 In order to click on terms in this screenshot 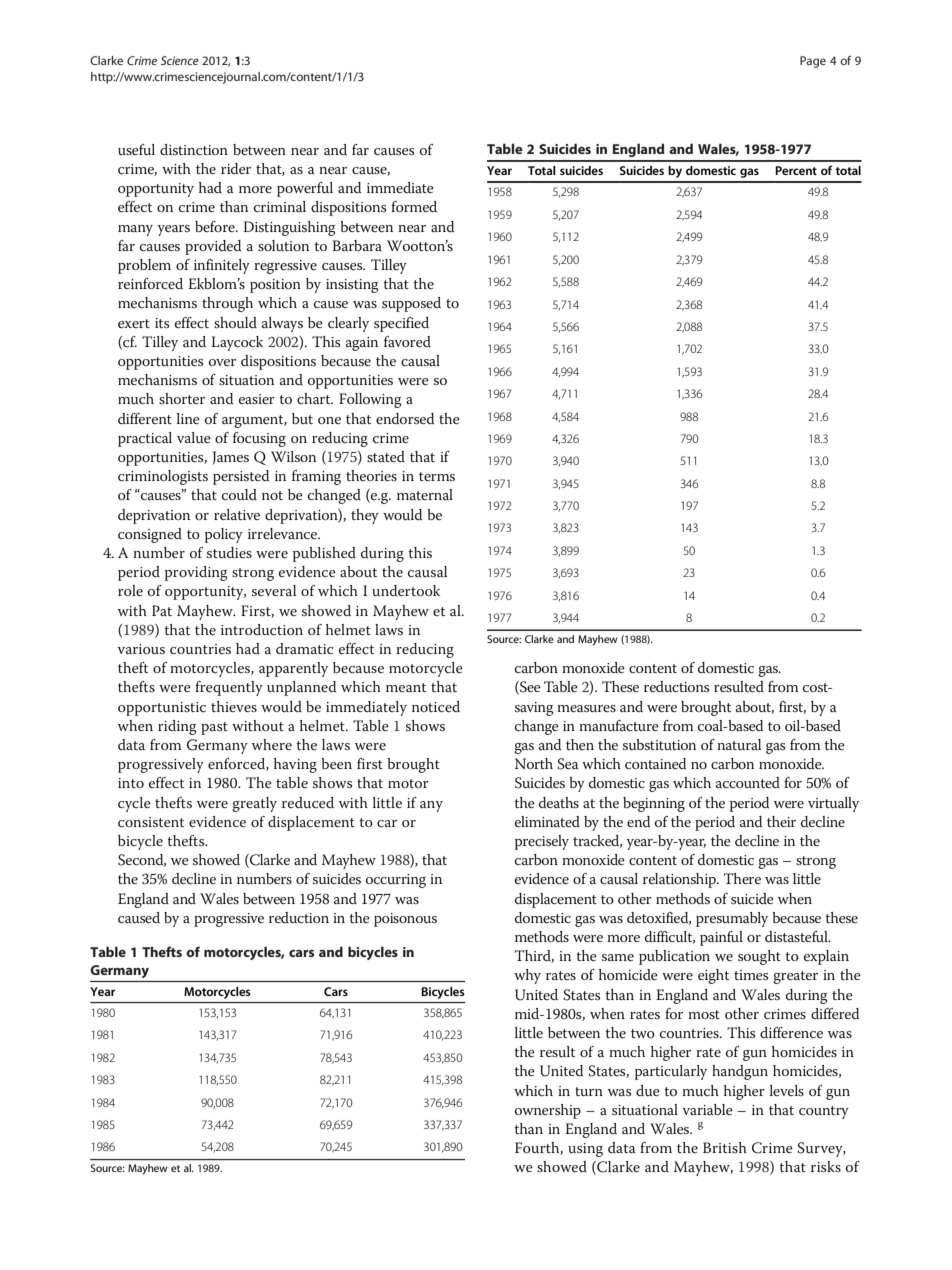, I will do `click(437, 476)`.
